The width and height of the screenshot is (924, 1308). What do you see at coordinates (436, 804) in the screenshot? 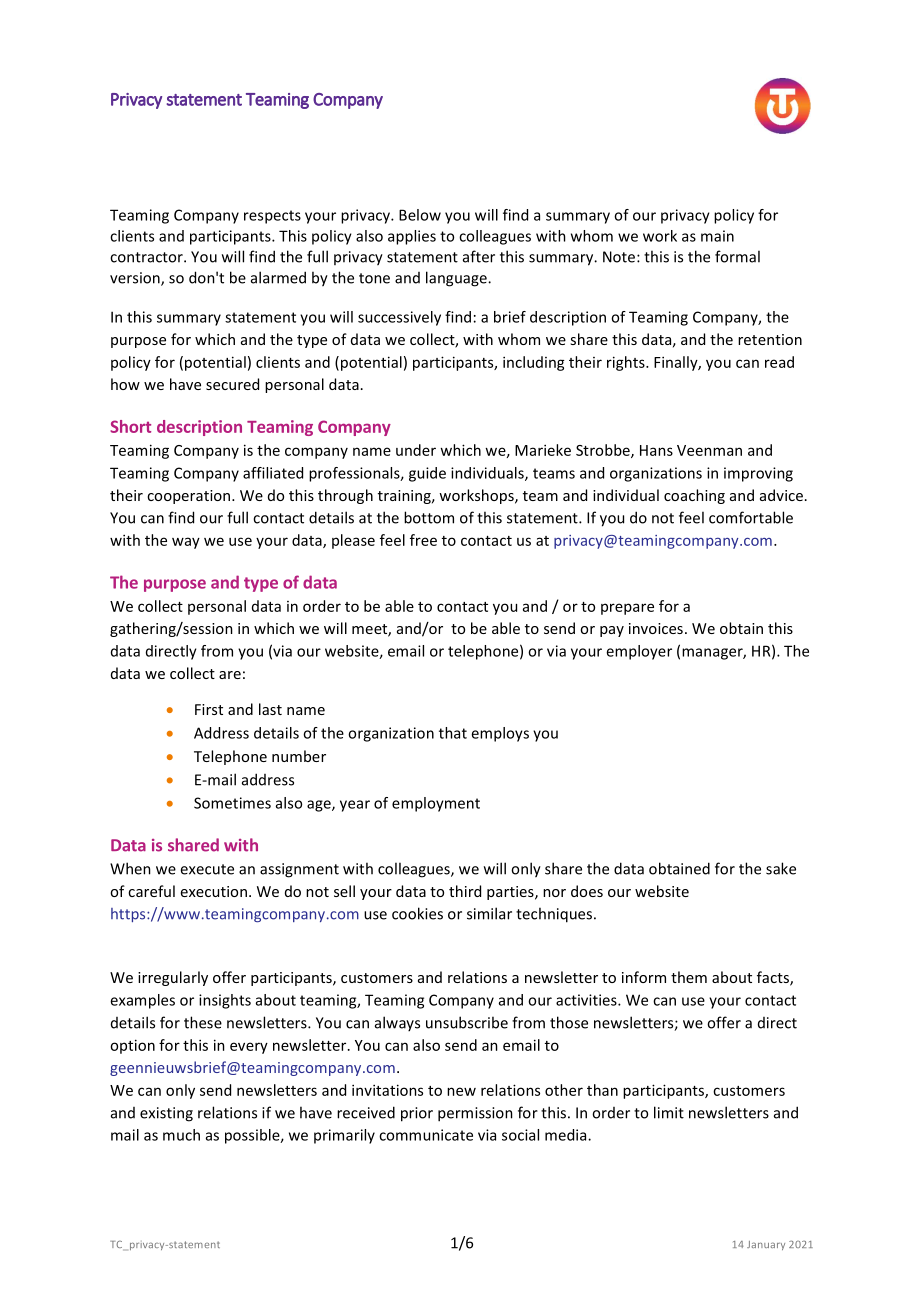
I see `employment` at bounding box center [436, 804].
